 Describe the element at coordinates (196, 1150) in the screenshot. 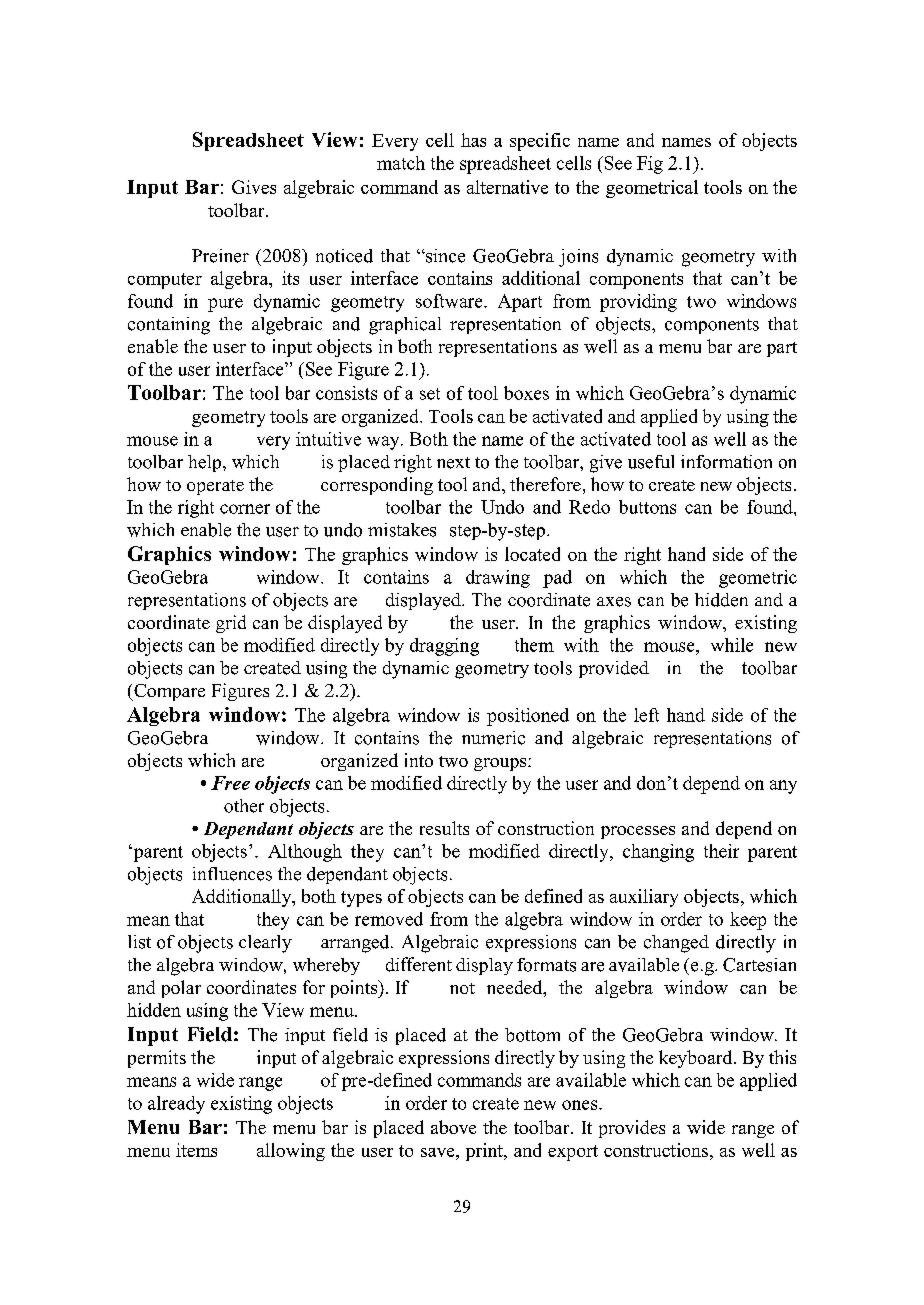

I see `items` at that location.
